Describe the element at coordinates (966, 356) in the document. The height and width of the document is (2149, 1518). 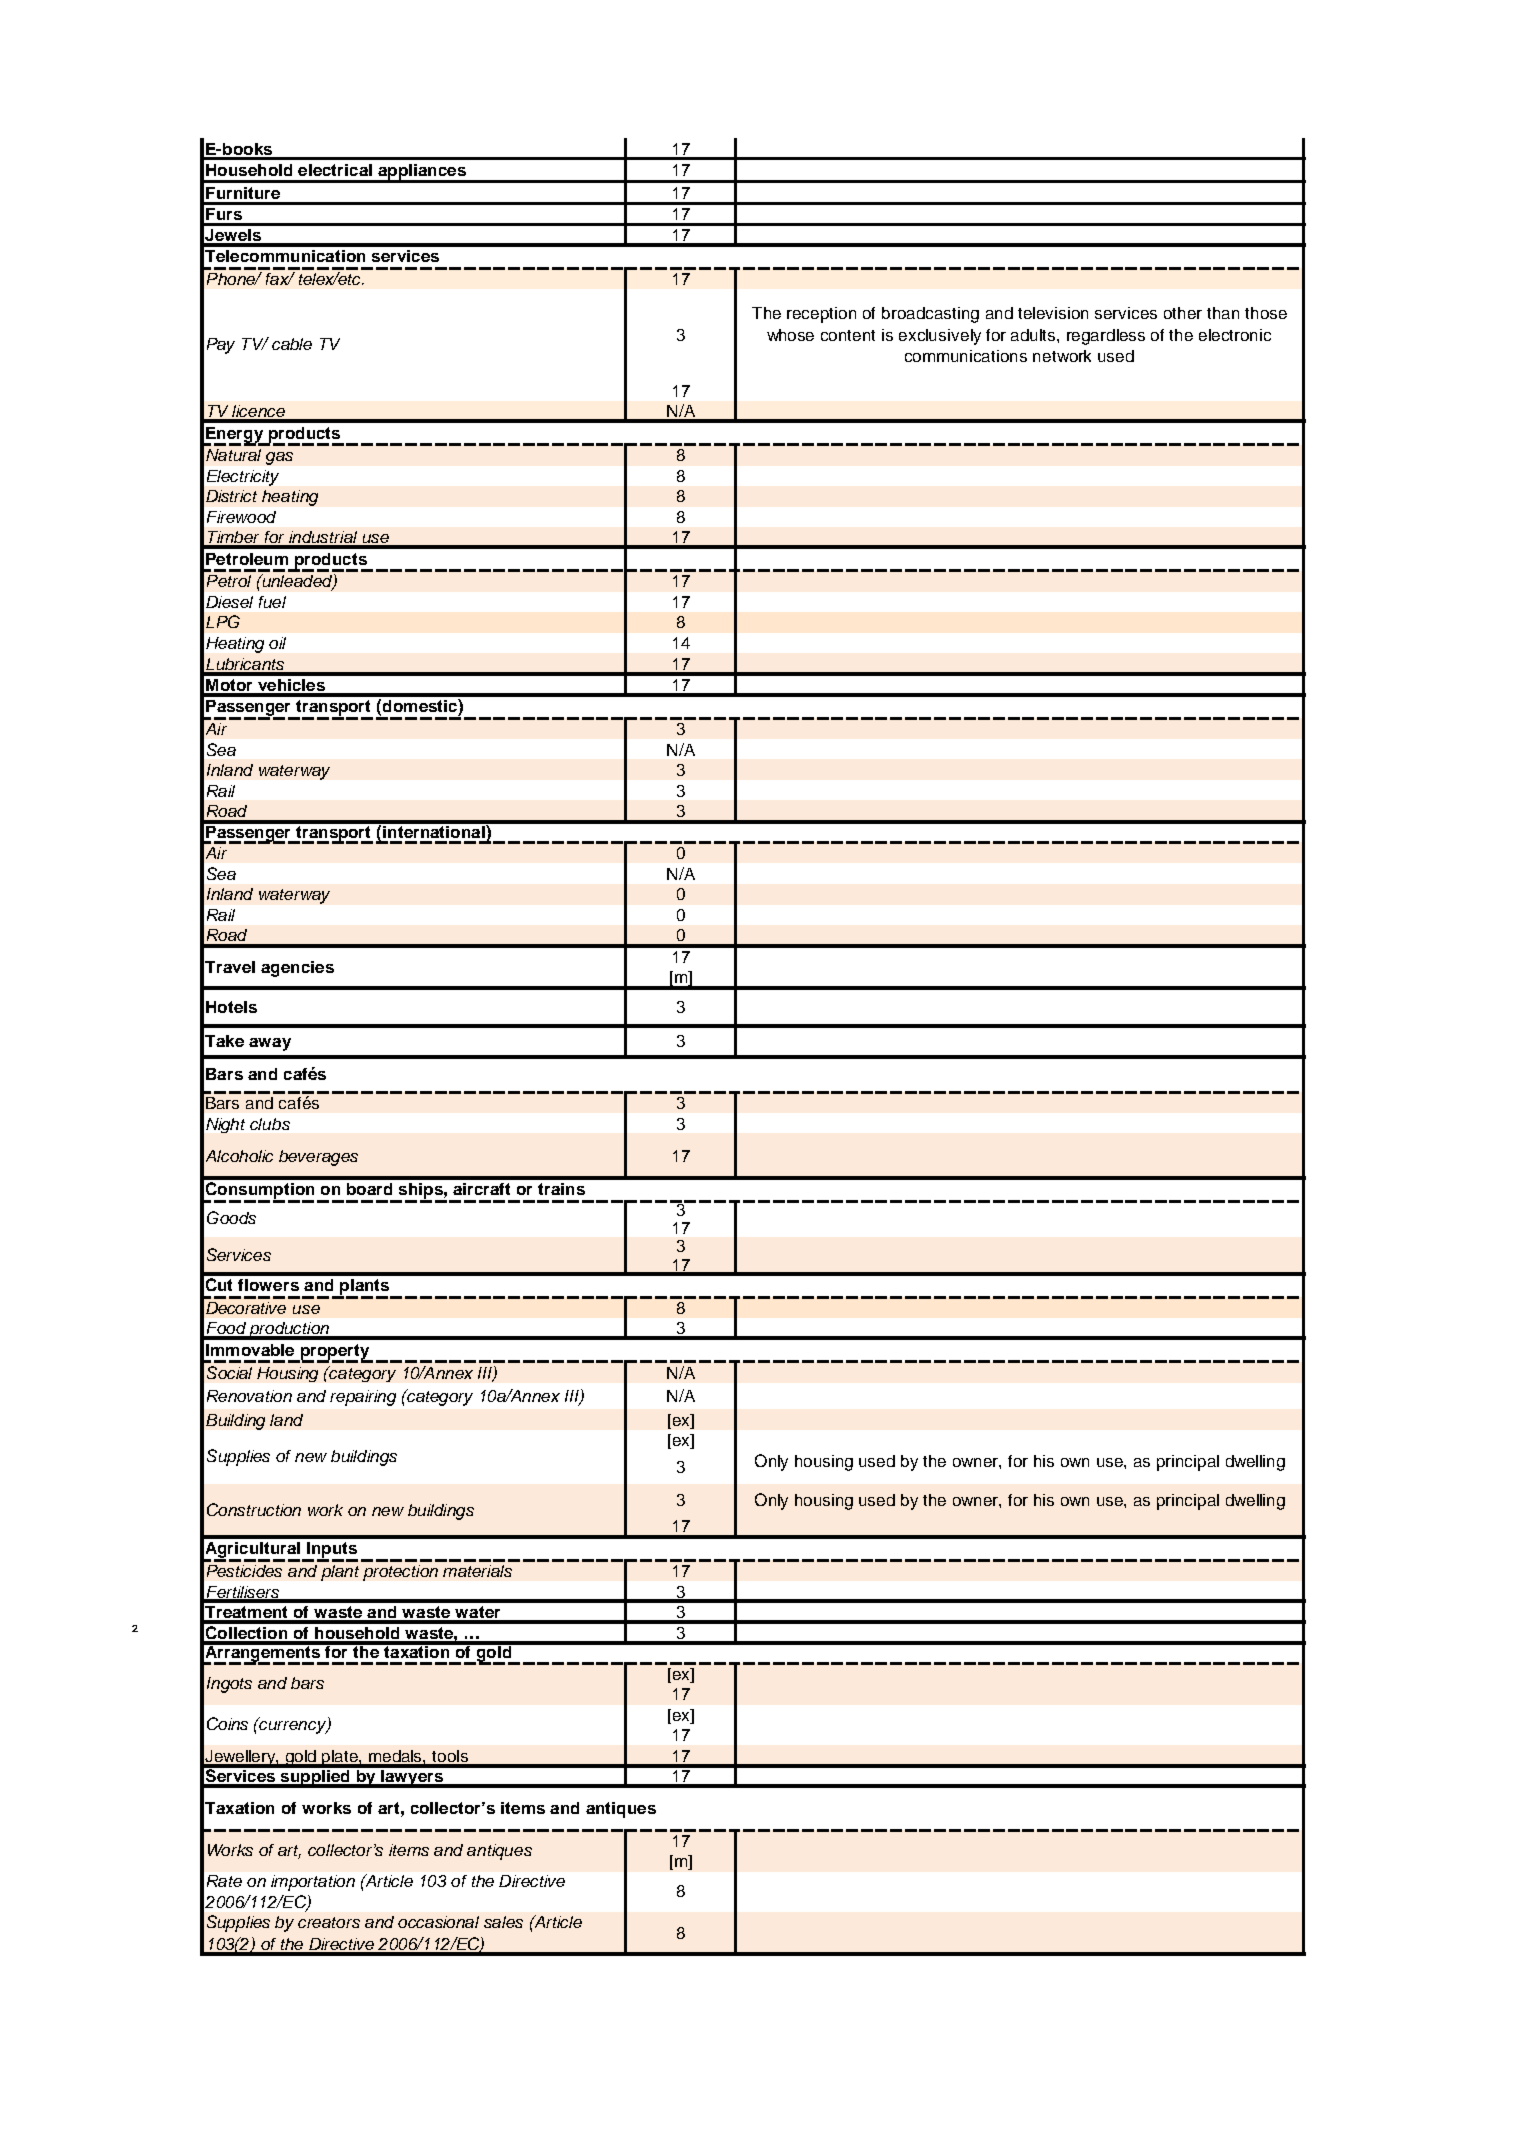
I see `communications` at that location.
